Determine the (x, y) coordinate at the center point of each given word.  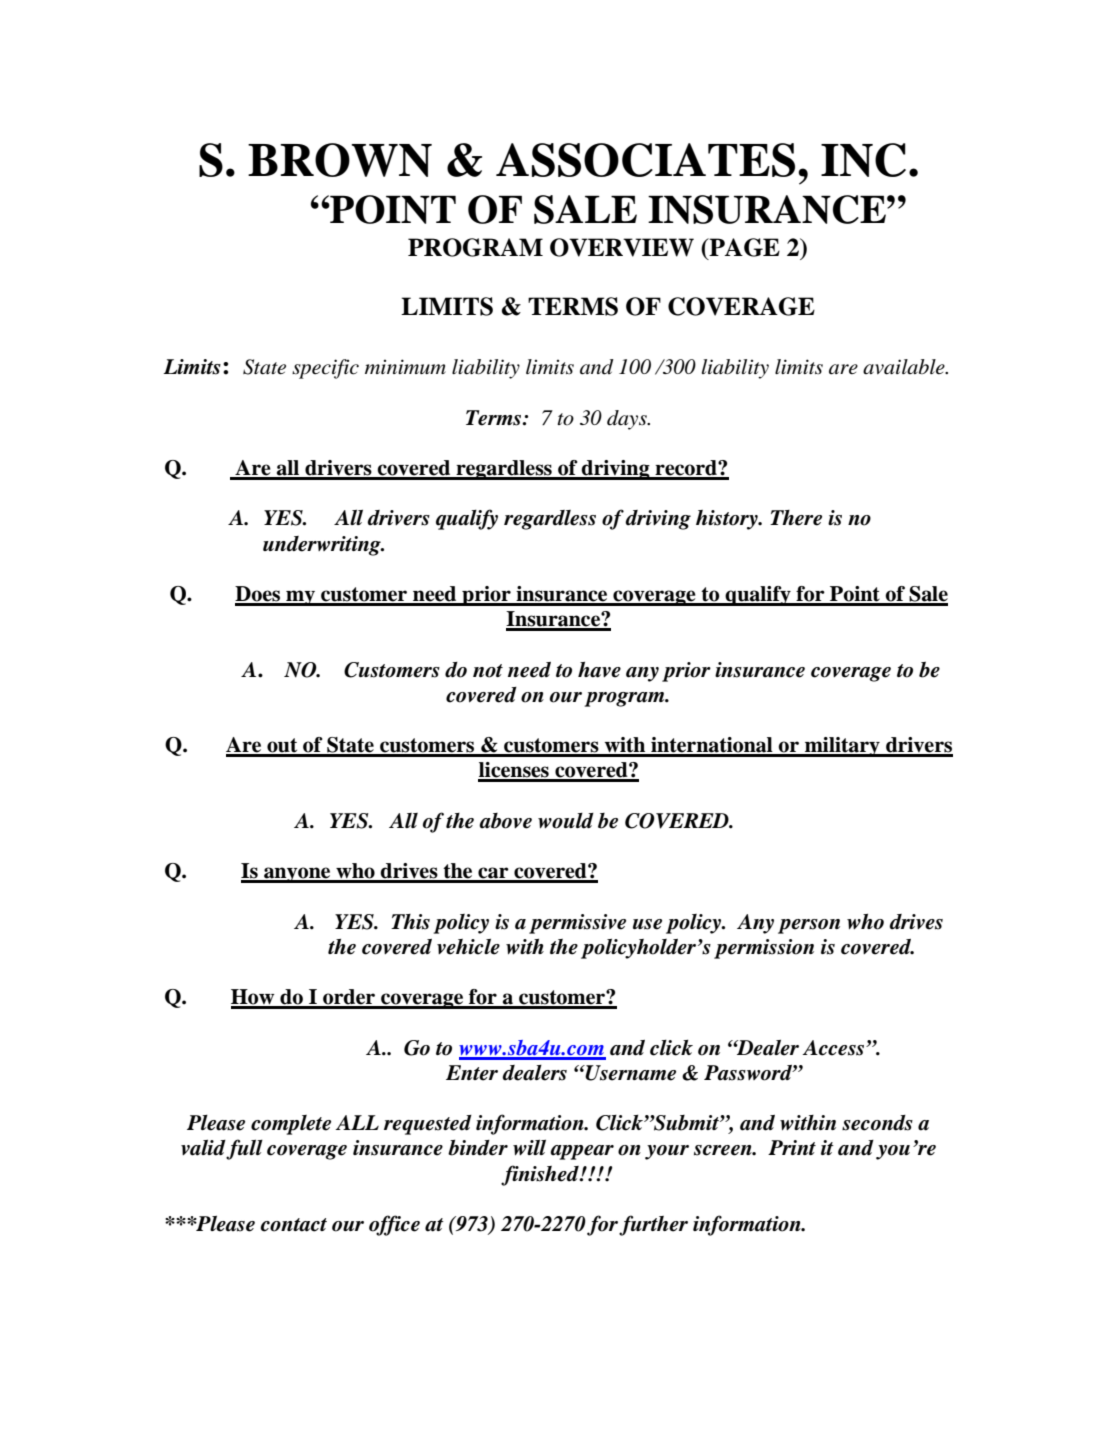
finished (541, 1175)
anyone (297, 875)
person (809, 926)
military (842, 747)
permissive (577, 924)
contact (294, 1225)
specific (325, 369)
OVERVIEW (622, 247)
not (488, 671)
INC (863, 160)
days (628, 420)
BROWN (340, 160)
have (599, 670)
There (796, 518)
